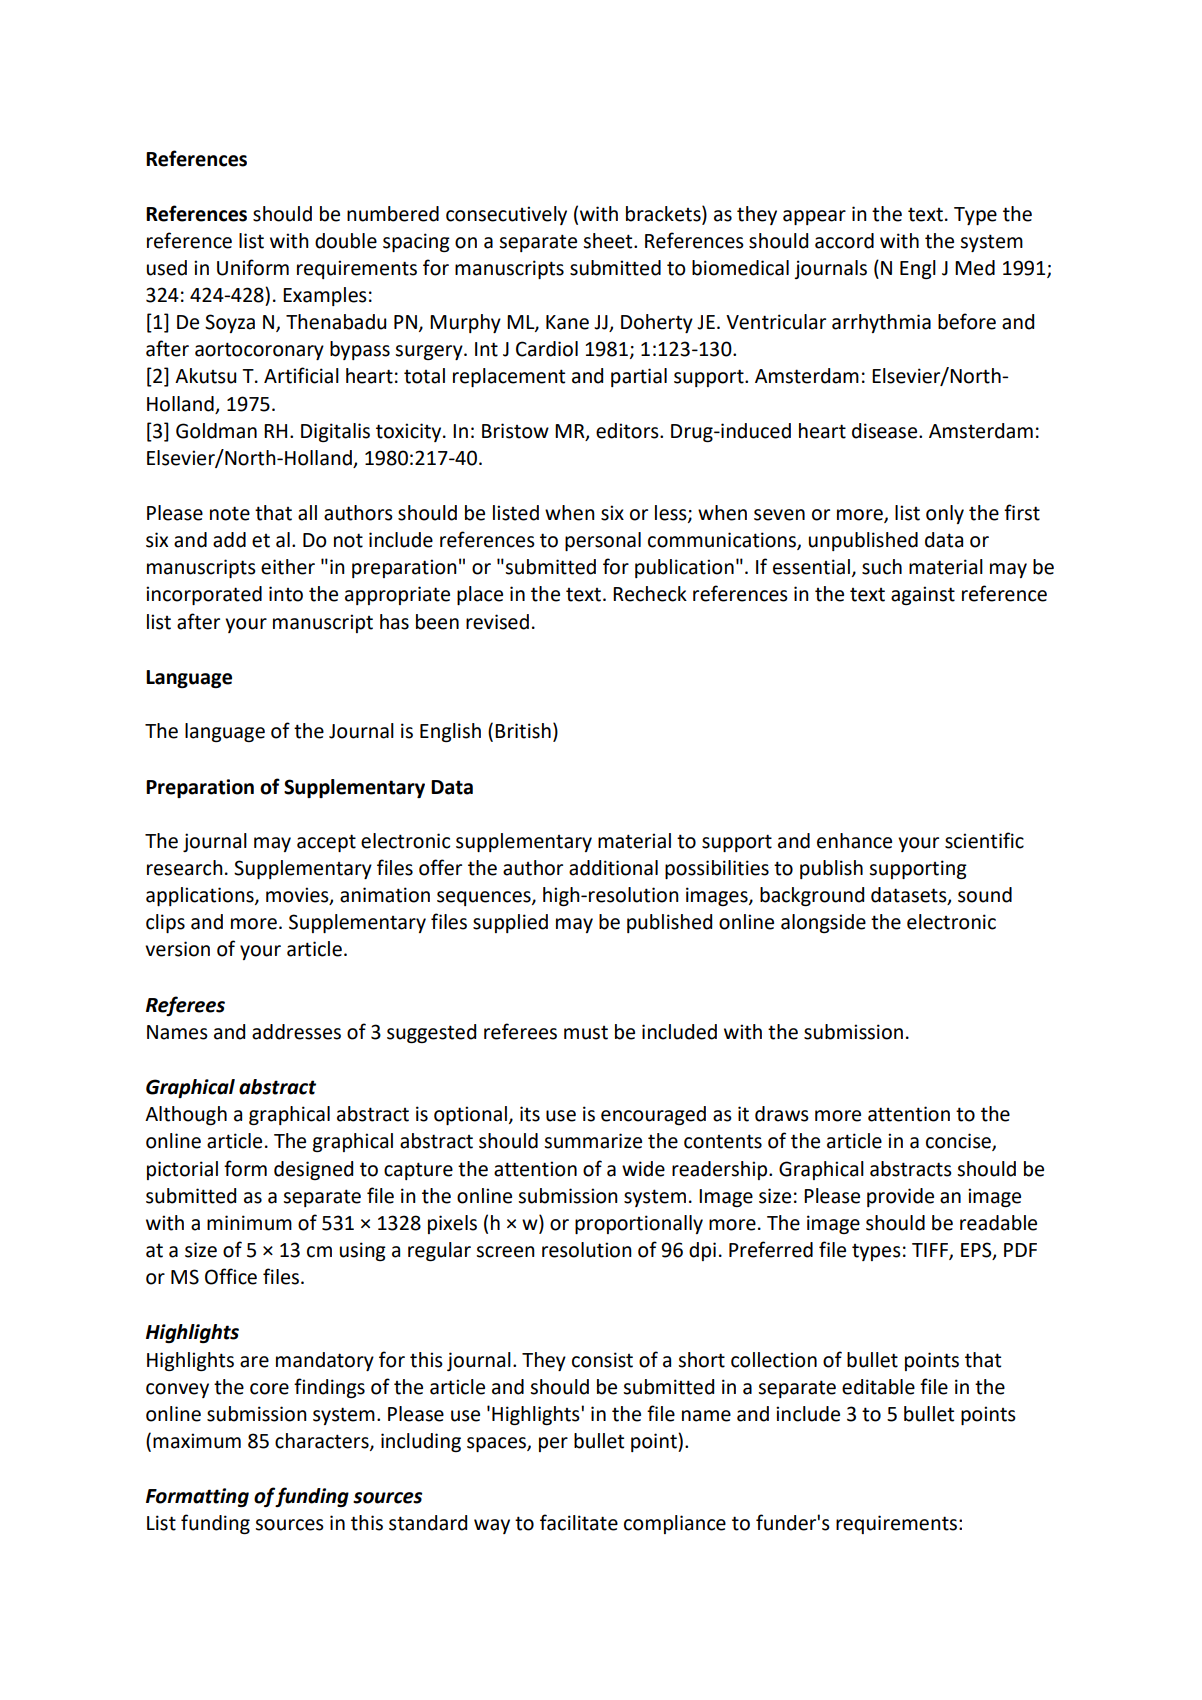 The height and width of the image is (1700, 1202). Describe the element at coordinates (959, 1142) in the image. I see `concise` at that location.
